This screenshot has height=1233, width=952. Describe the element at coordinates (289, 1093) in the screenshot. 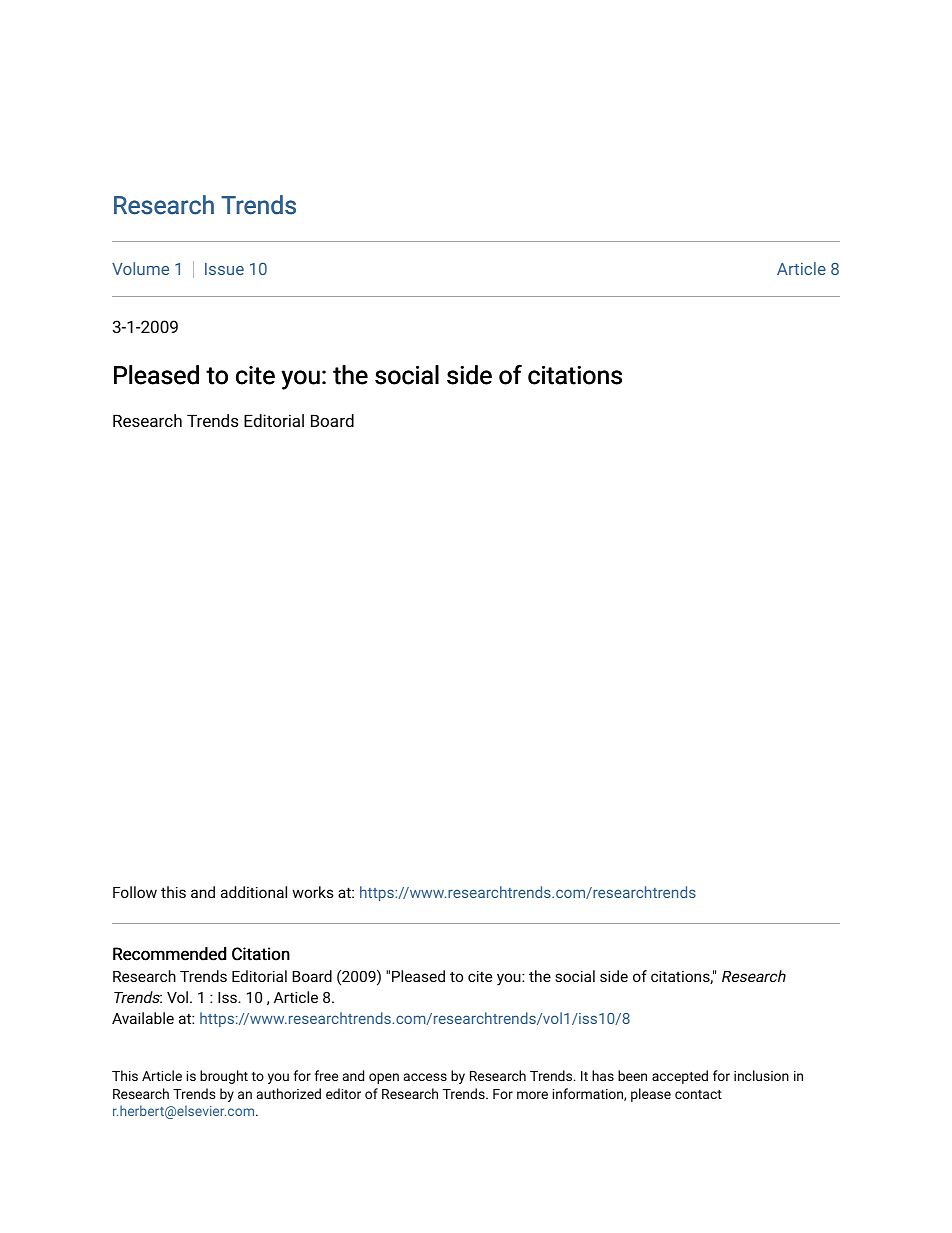

I see `authorized` at that location.
